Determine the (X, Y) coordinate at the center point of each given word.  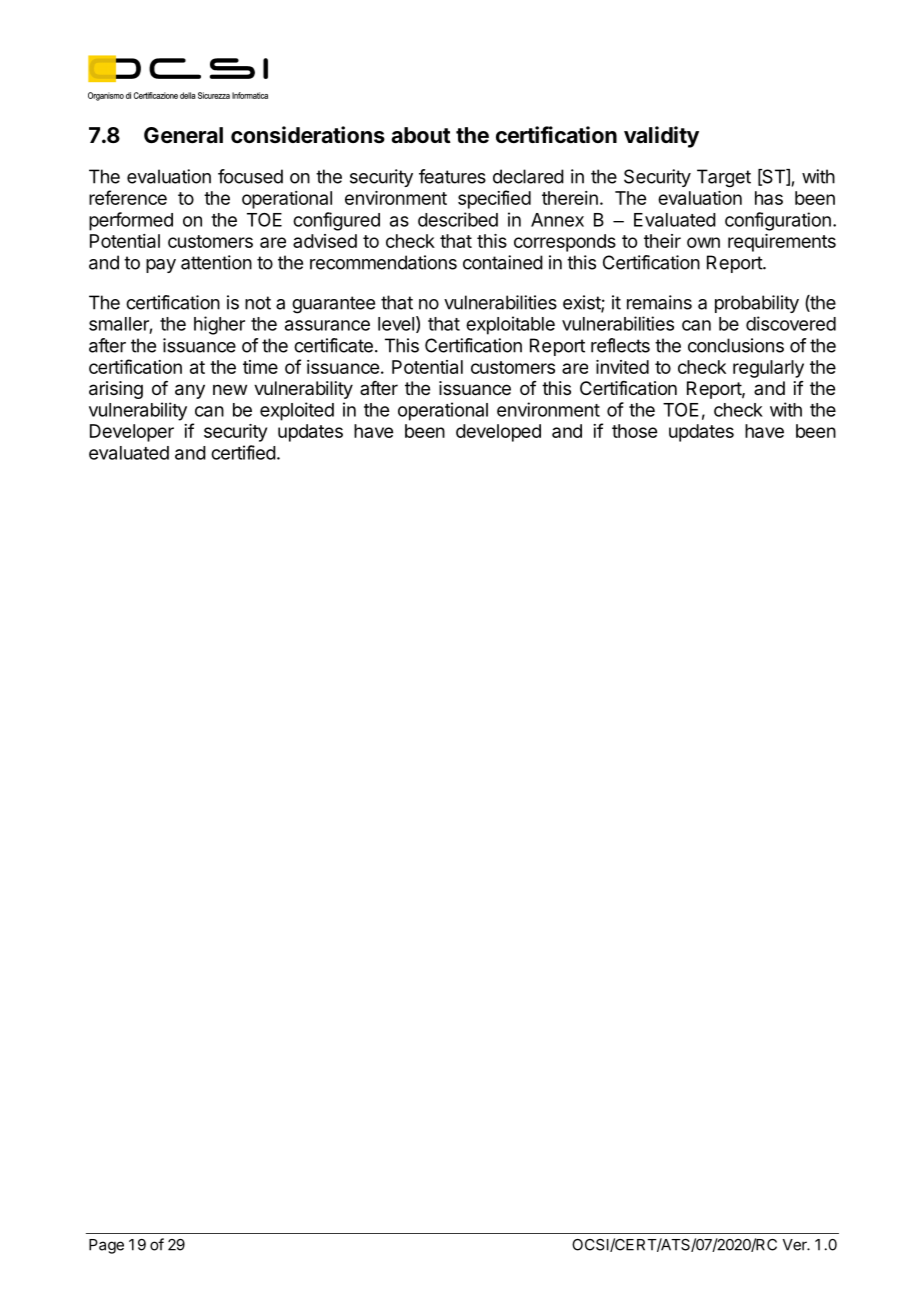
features (452, 176)
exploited (297, 411)
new (230, 389)
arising (116, 390)
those (634, 431)
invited (622, 367)
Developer (132, 433)
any (190, 391)
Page (106, 1246)
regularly (768, 369)
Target (724, 178)
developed (498, 433)
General (183, 135)
